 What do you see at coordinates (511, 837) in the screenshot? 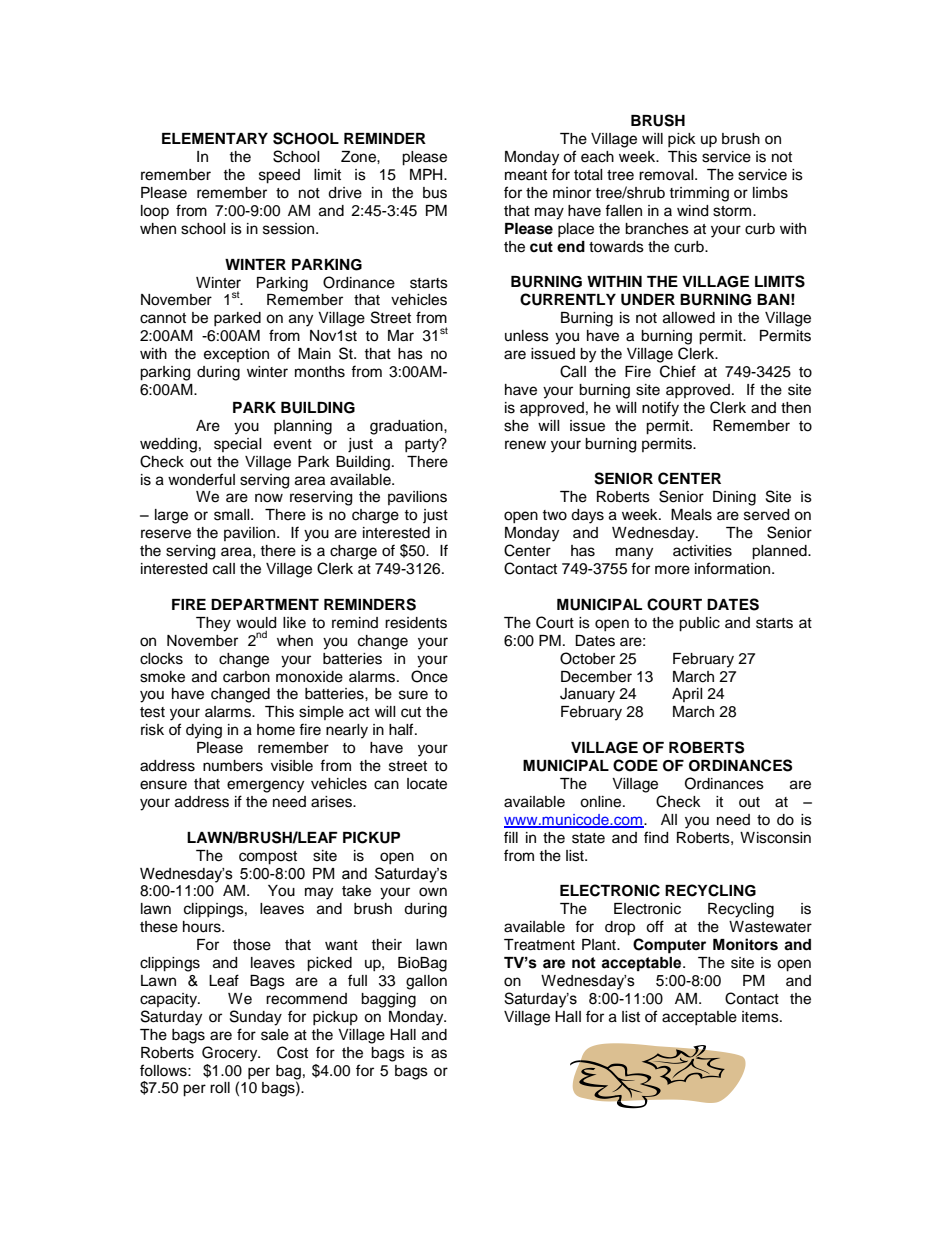
I see `fill` at bounding box center [511, 837].
